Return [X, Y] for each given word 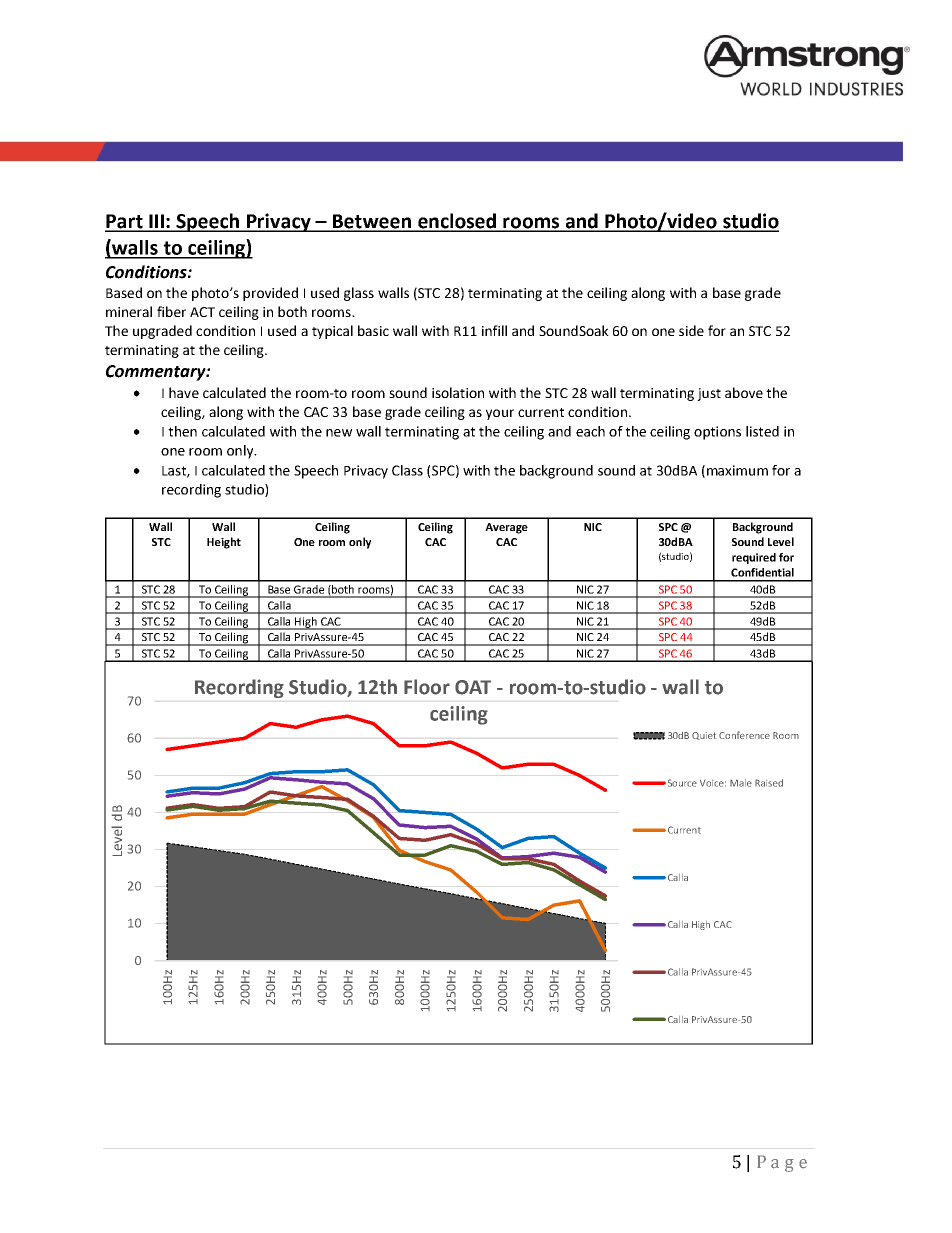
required [754, 558]
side [691, 330]
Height [224, 543]
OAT [473, 687]
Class [407, 470]
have [184, 392]
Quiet [704, 736]
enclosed [457, 222]
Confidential [762, 572]
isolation [458, 392]
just [709, 394]
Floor [427, 687]
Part [125, 222]
